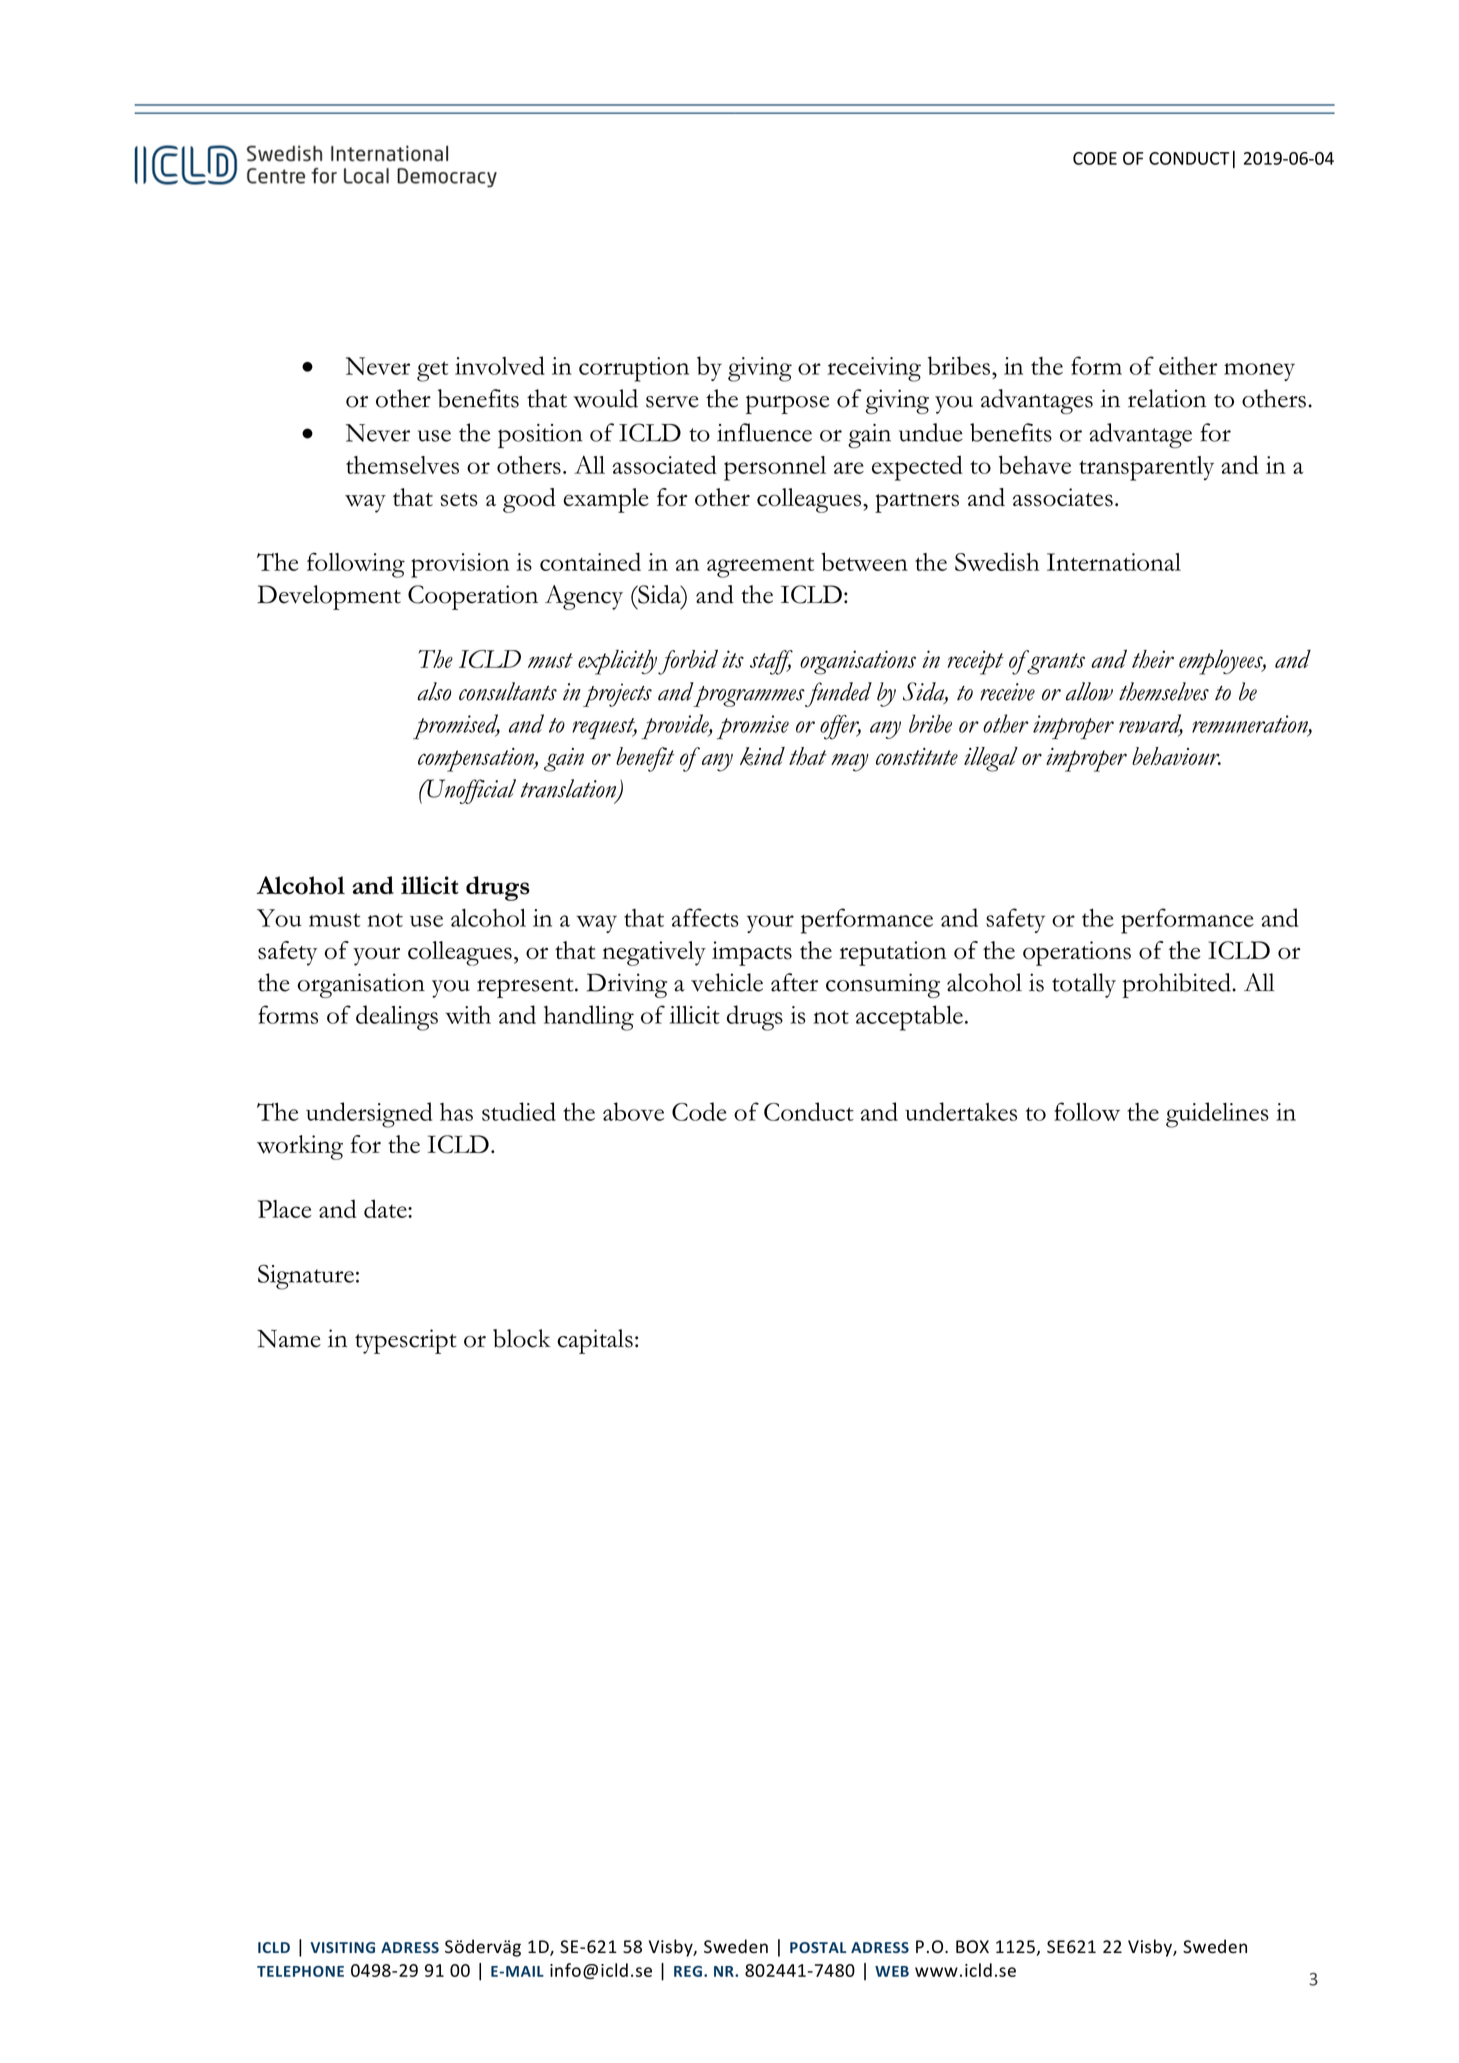  Describe the element at coordinates (787, 404) in the screenshot. I see `purpose` at that location.
